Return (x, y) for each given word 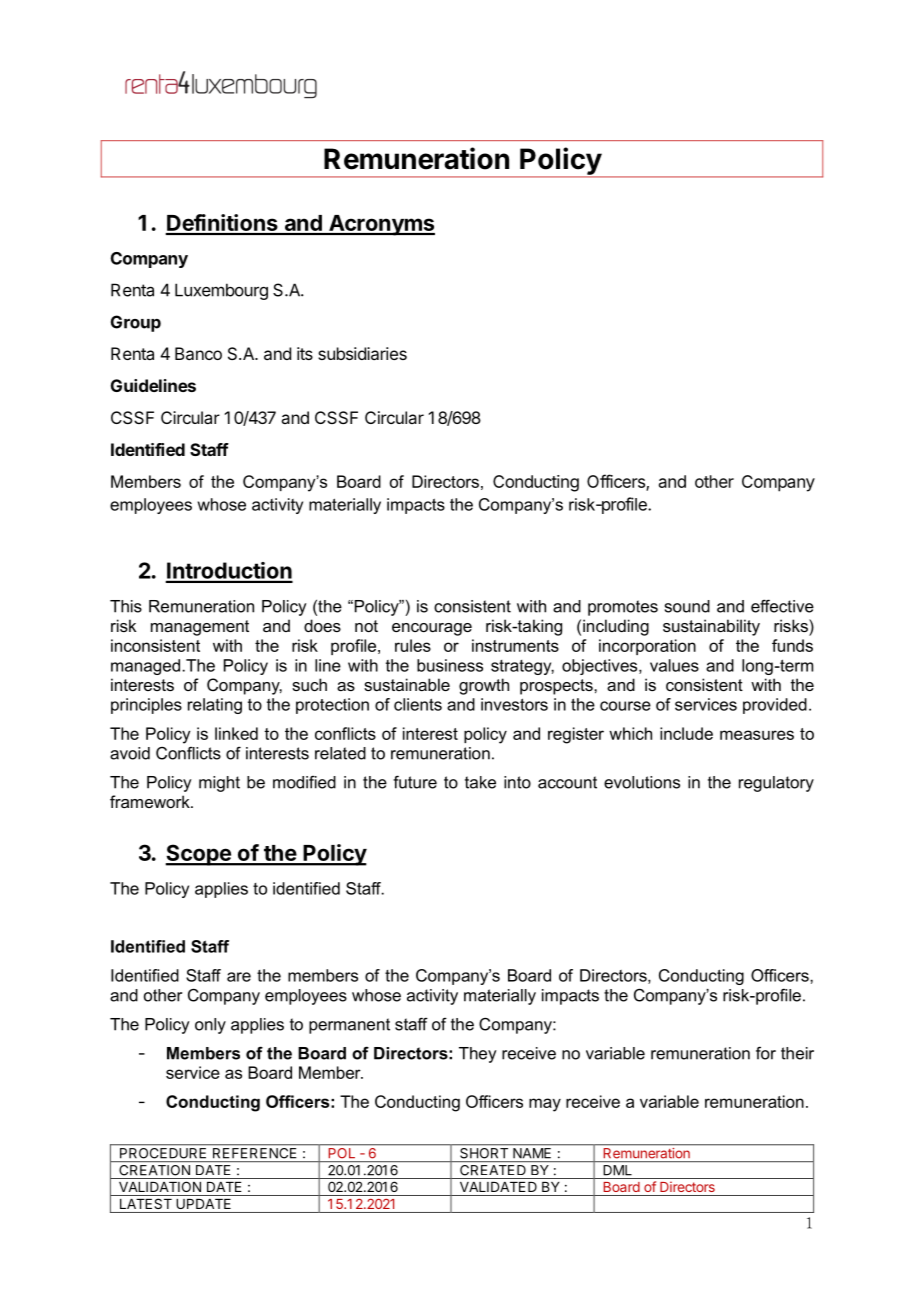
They (478, 1055)
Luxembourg (221, 291)
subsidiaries (362, 353)
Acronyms (381, 225)
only (210, 1026)
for (766, 1053)
